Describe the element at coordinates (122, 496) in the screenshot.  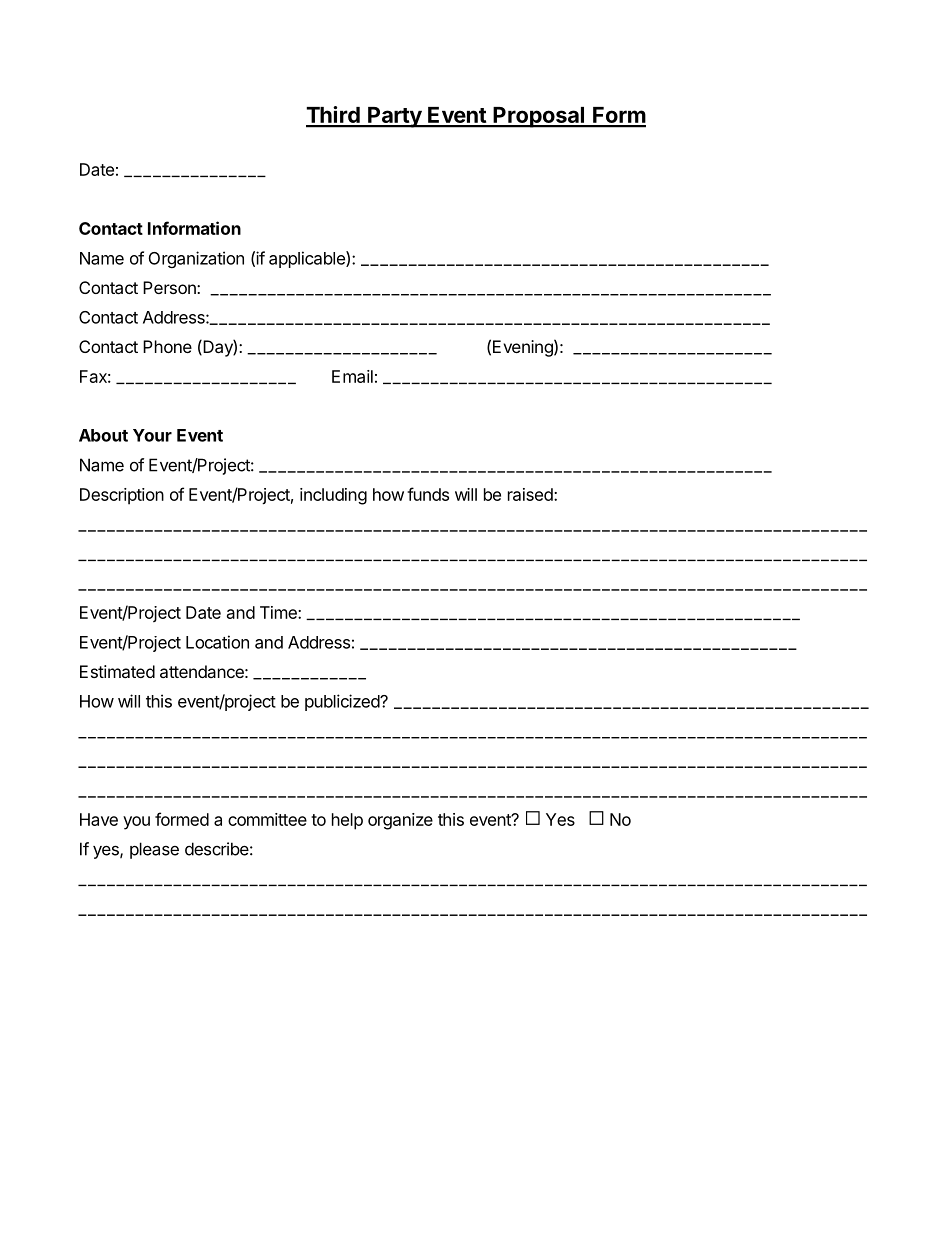
I see `Description` at that location.
